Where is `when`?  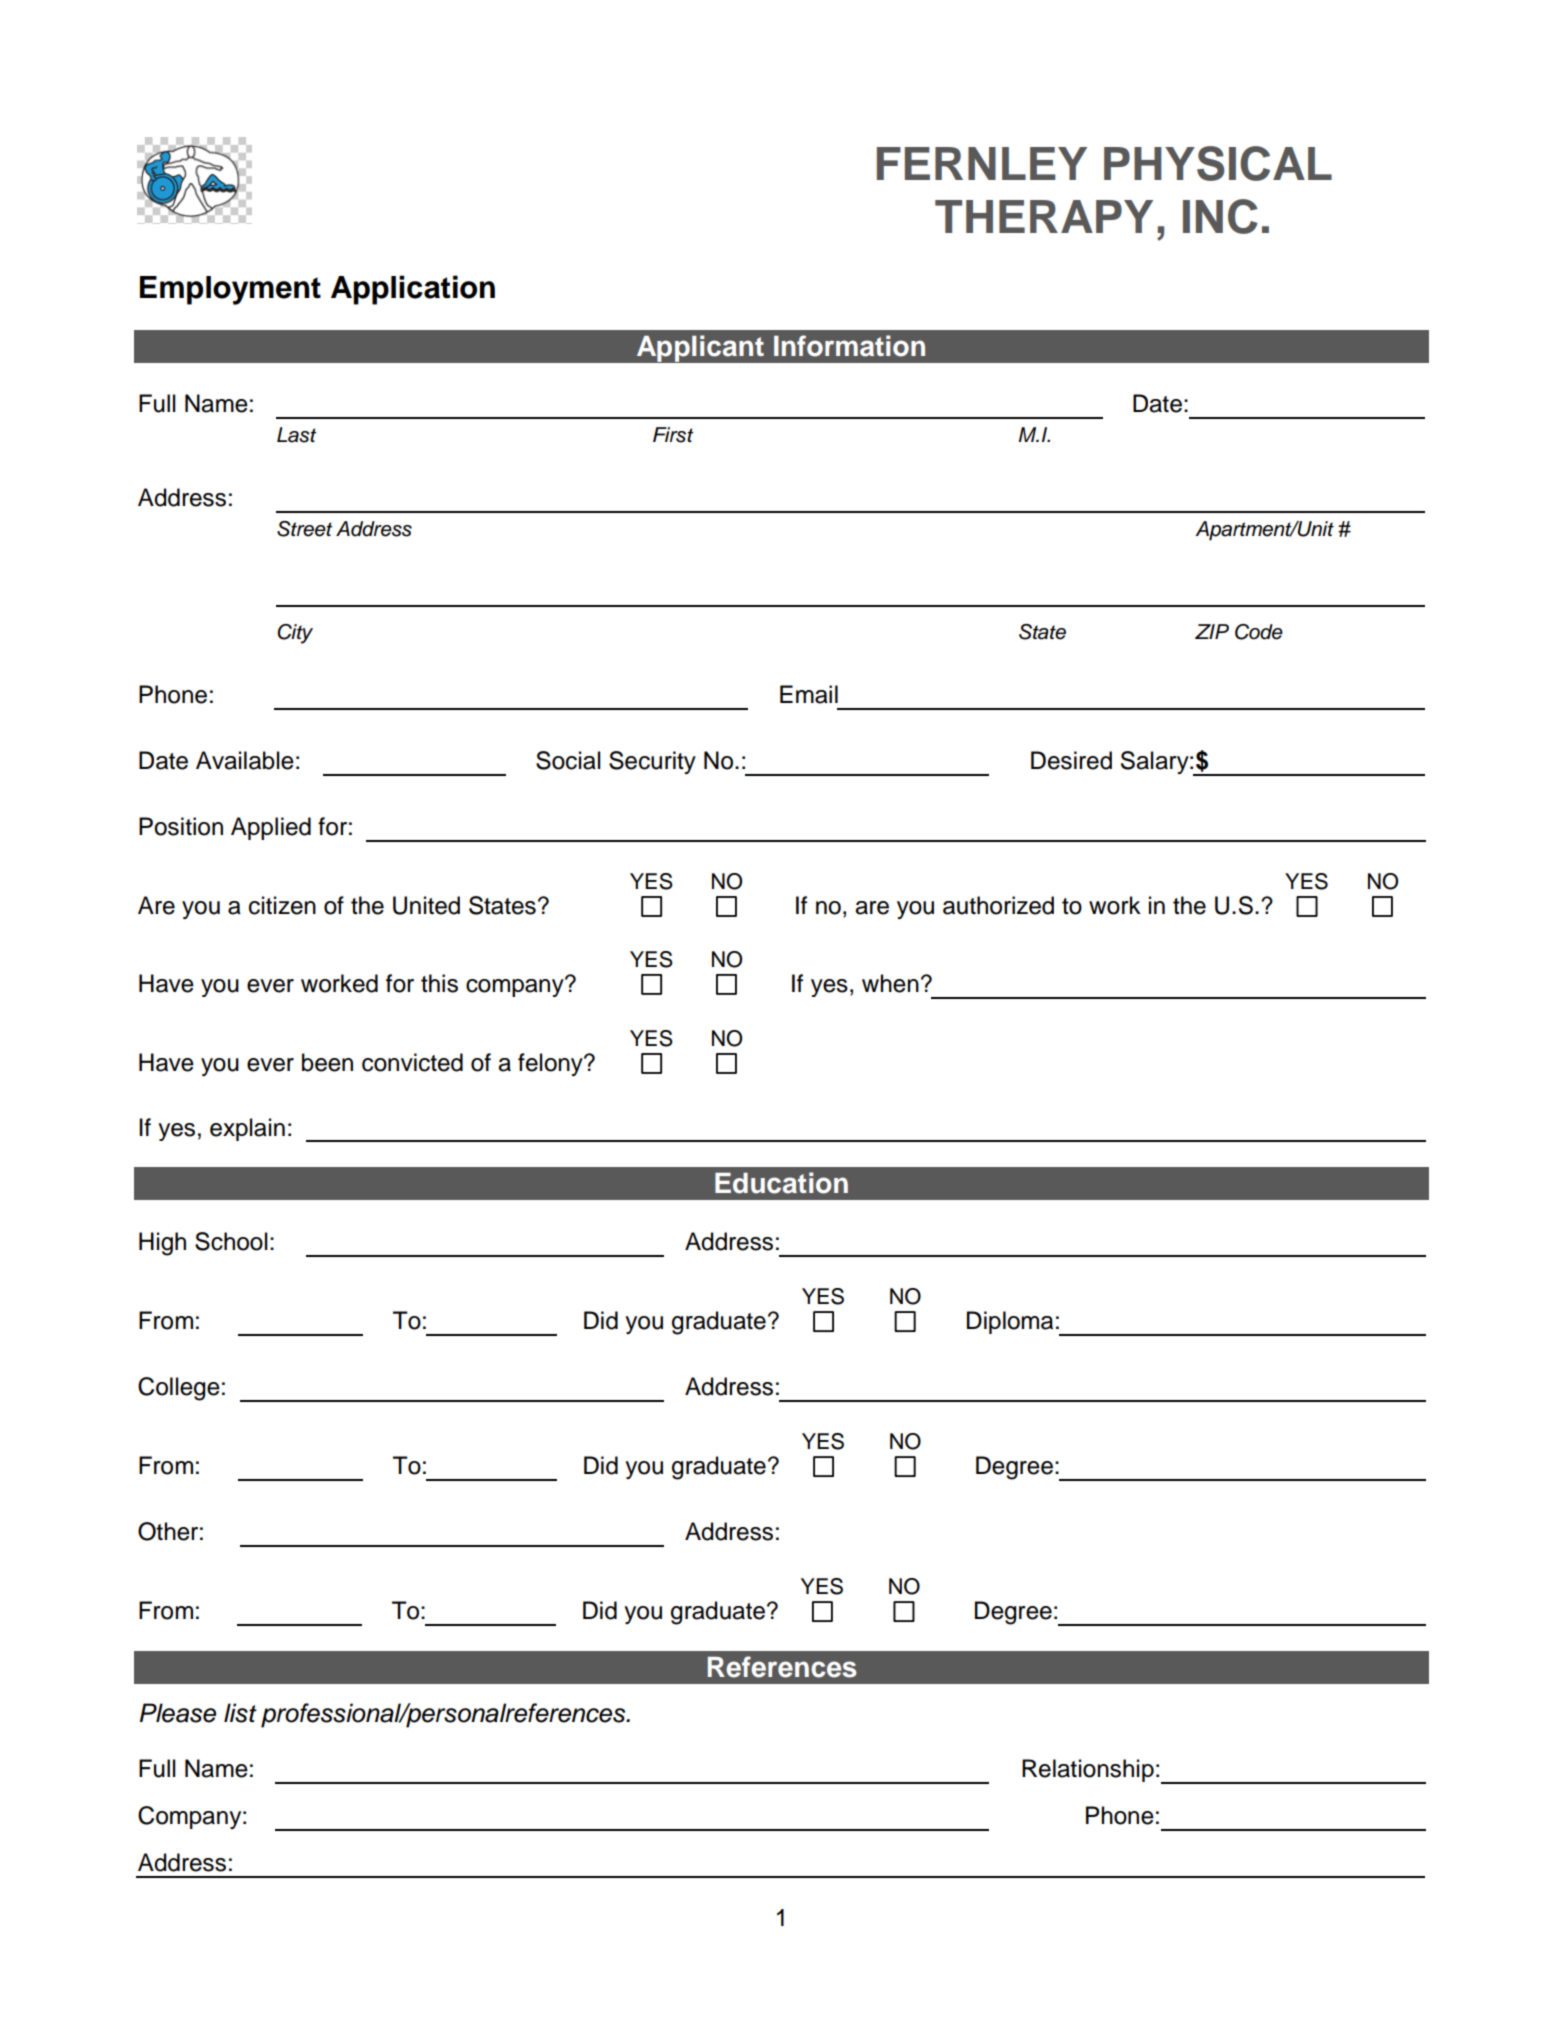 when is located at coordinates (890, 983).
